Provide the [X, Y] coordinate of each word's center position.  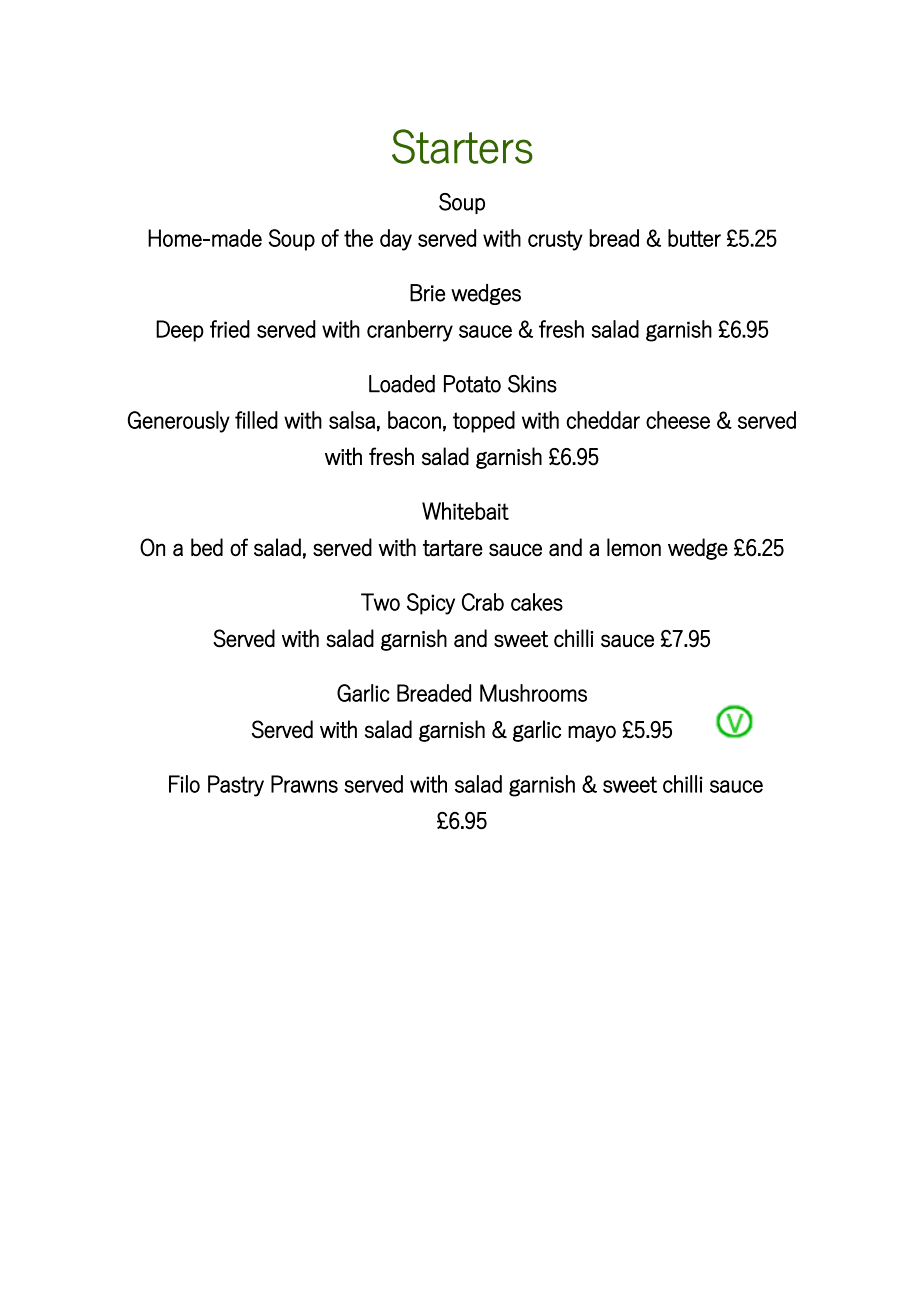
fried [230, 329]
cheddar [603, 420]
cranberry [410, 331]
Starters [462, 146]
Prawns [304, 784]
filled [256, 420]
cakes [537, 602]
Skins [532, 384]
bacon [414, 420]
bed [207, 547]
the [358, 238]
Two [380, 602]
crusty [555, 240]
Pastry [236, 786]
